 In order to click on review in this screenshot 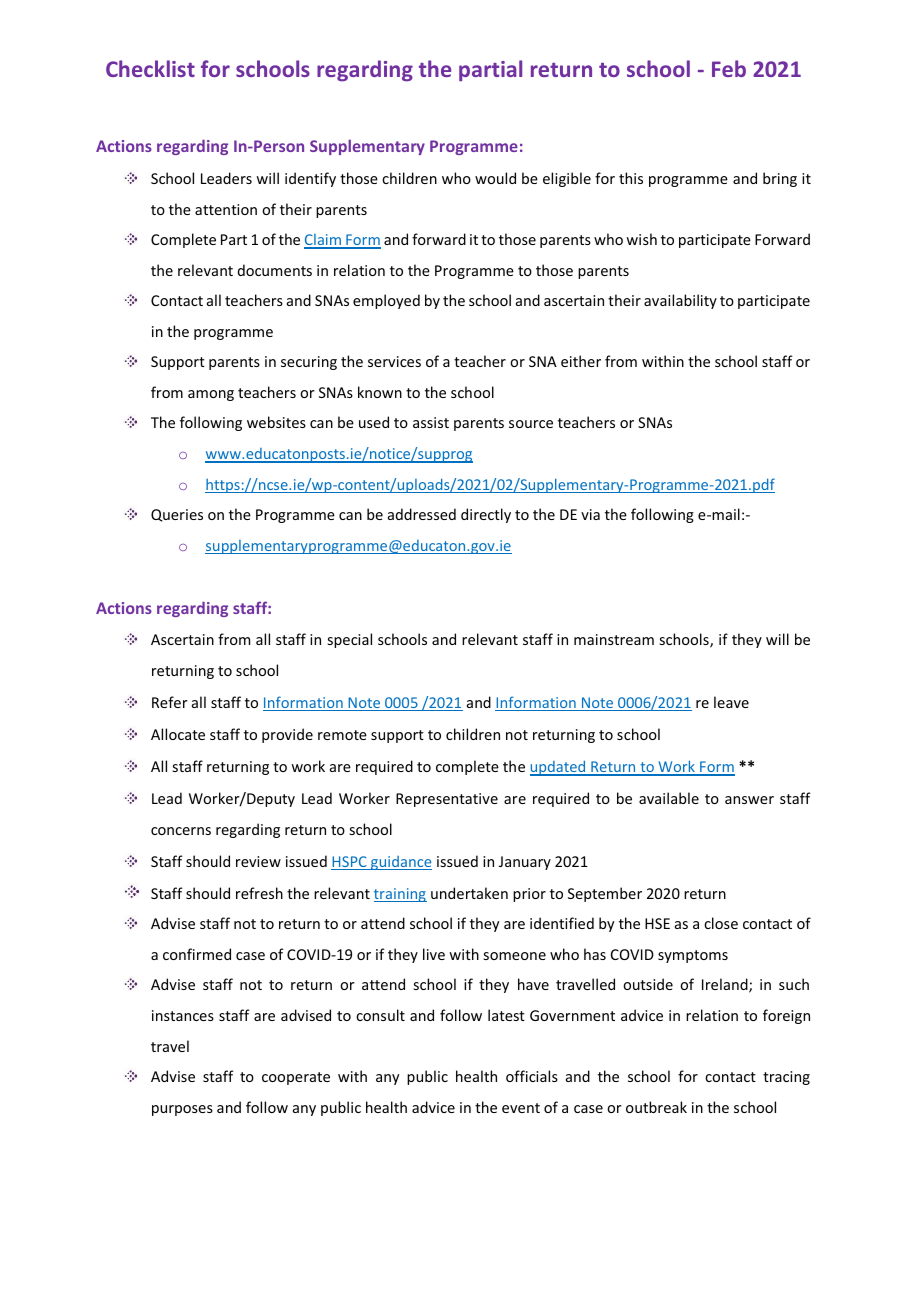, I will do `click(258, 861)`.
